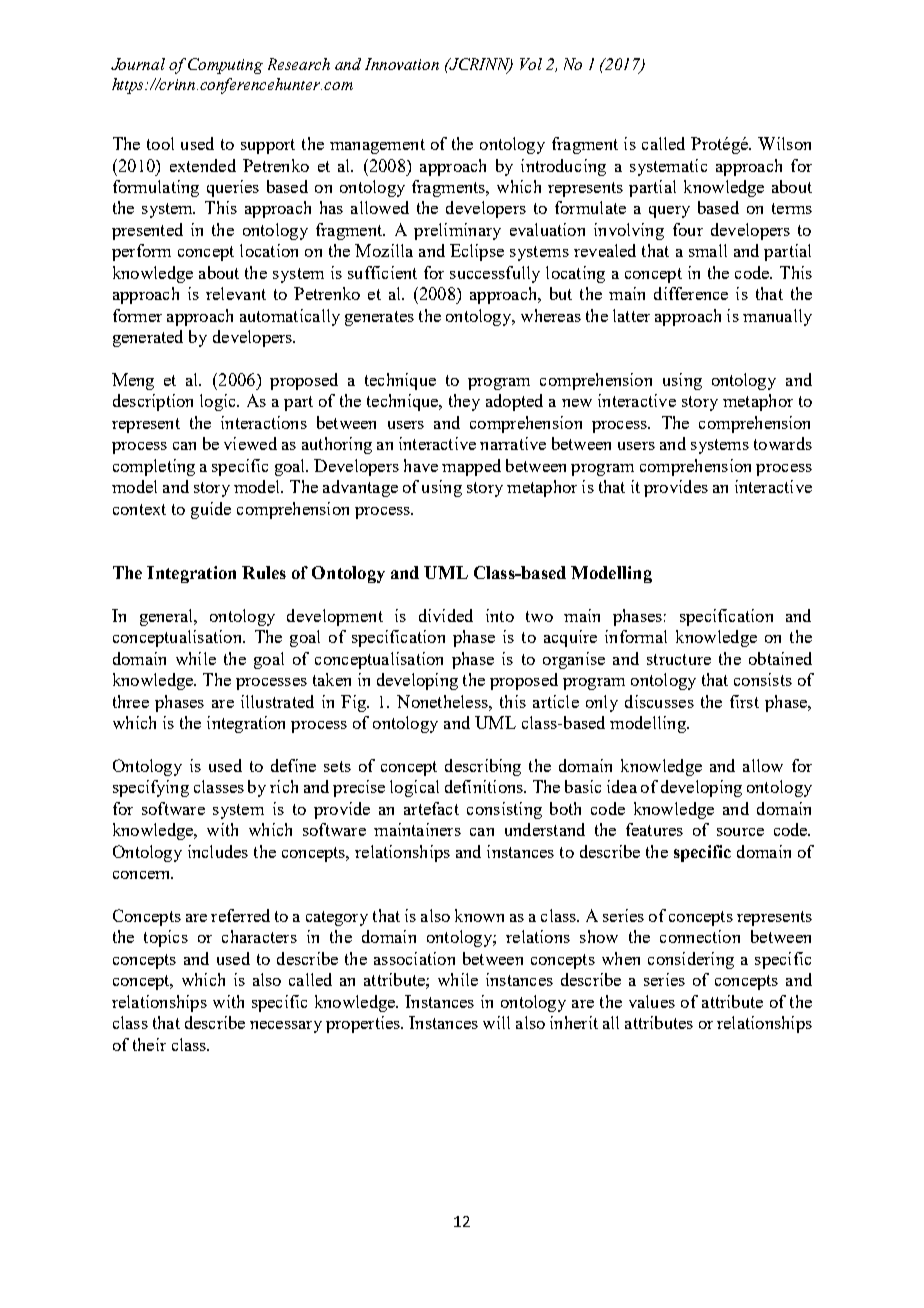  What do you see at coordinates (225, 66) in the image?
I see `Computing` at bounding box center [225, 66].
